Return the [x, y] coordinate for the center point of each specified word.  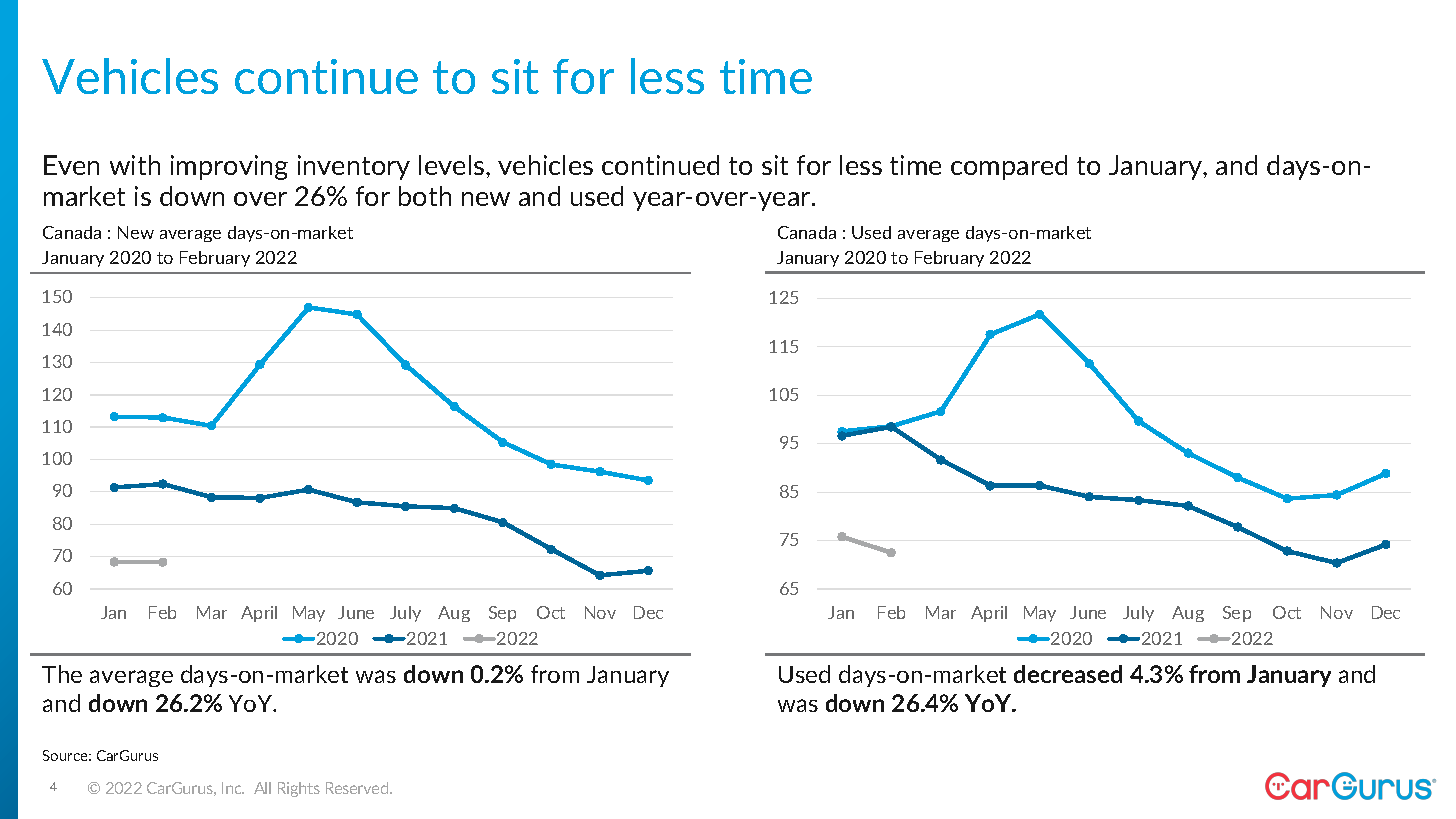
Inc [233, 788]
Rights [299, 789]
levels [453, 165]
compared [1009, 167]
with [135, 165]
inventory [354, 167]
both [425, 196]
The [62, 674]
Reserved [358, 788]
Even [71, 165]
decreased [1068, 674]
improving [229, 167]
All [262, 788]
